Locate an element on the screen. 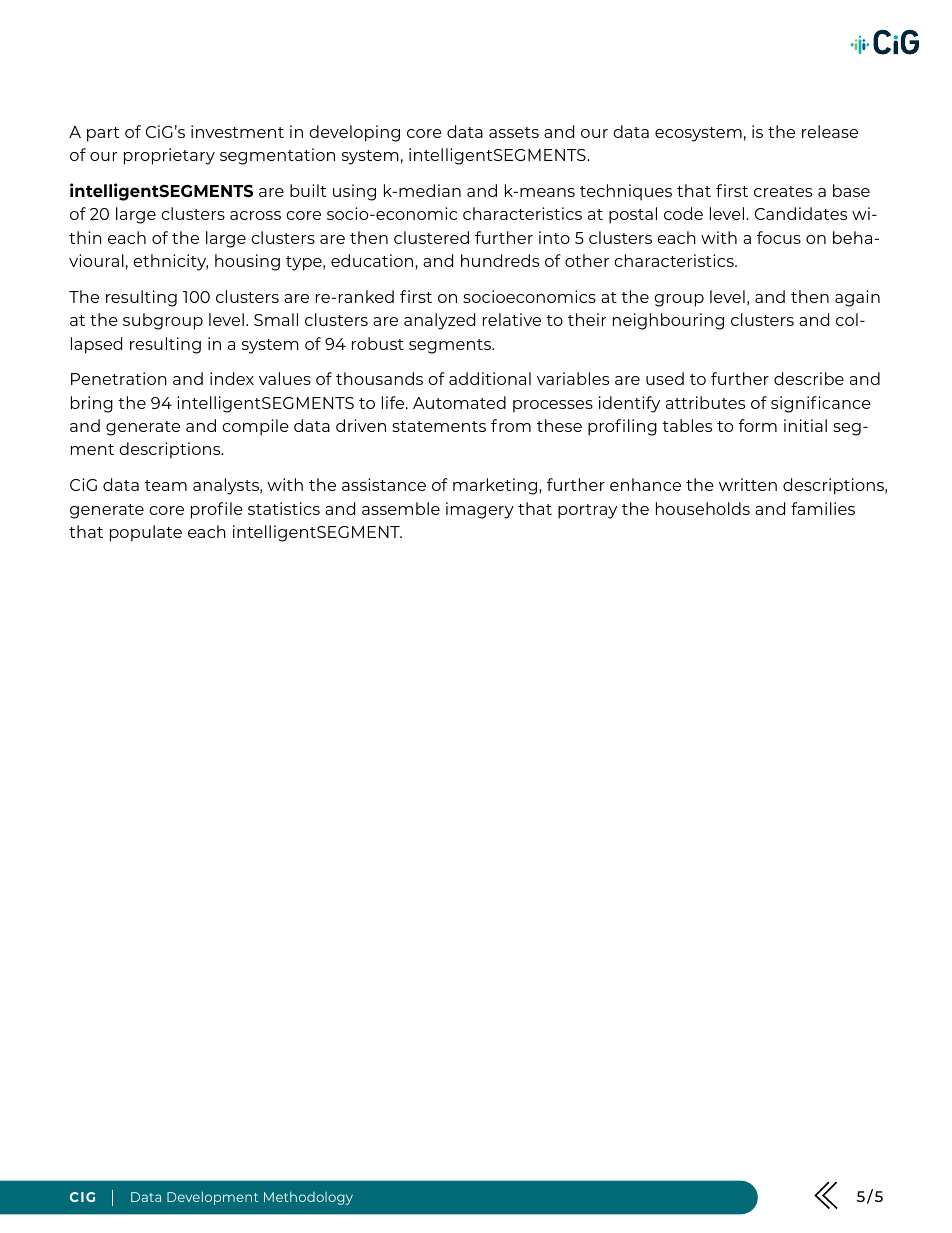 Image resolution: width=952 pixels, height=1233 pixels. populate is located at coordinates (146, 533).
